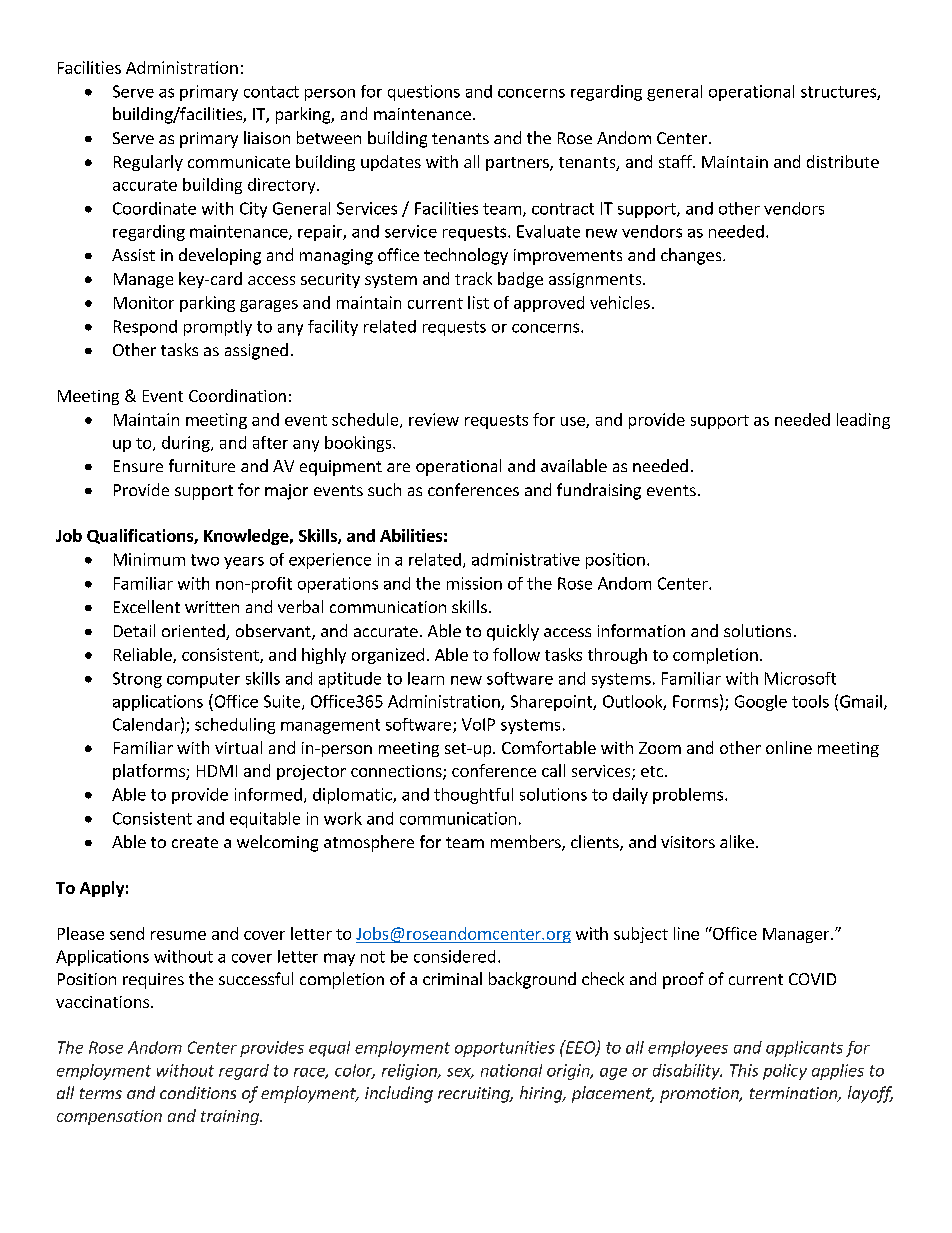 This screenshot has width=952, height=1233. Describe the element at coordinates (148, 163) in the screenshot. I see `Regularly` at that location.
